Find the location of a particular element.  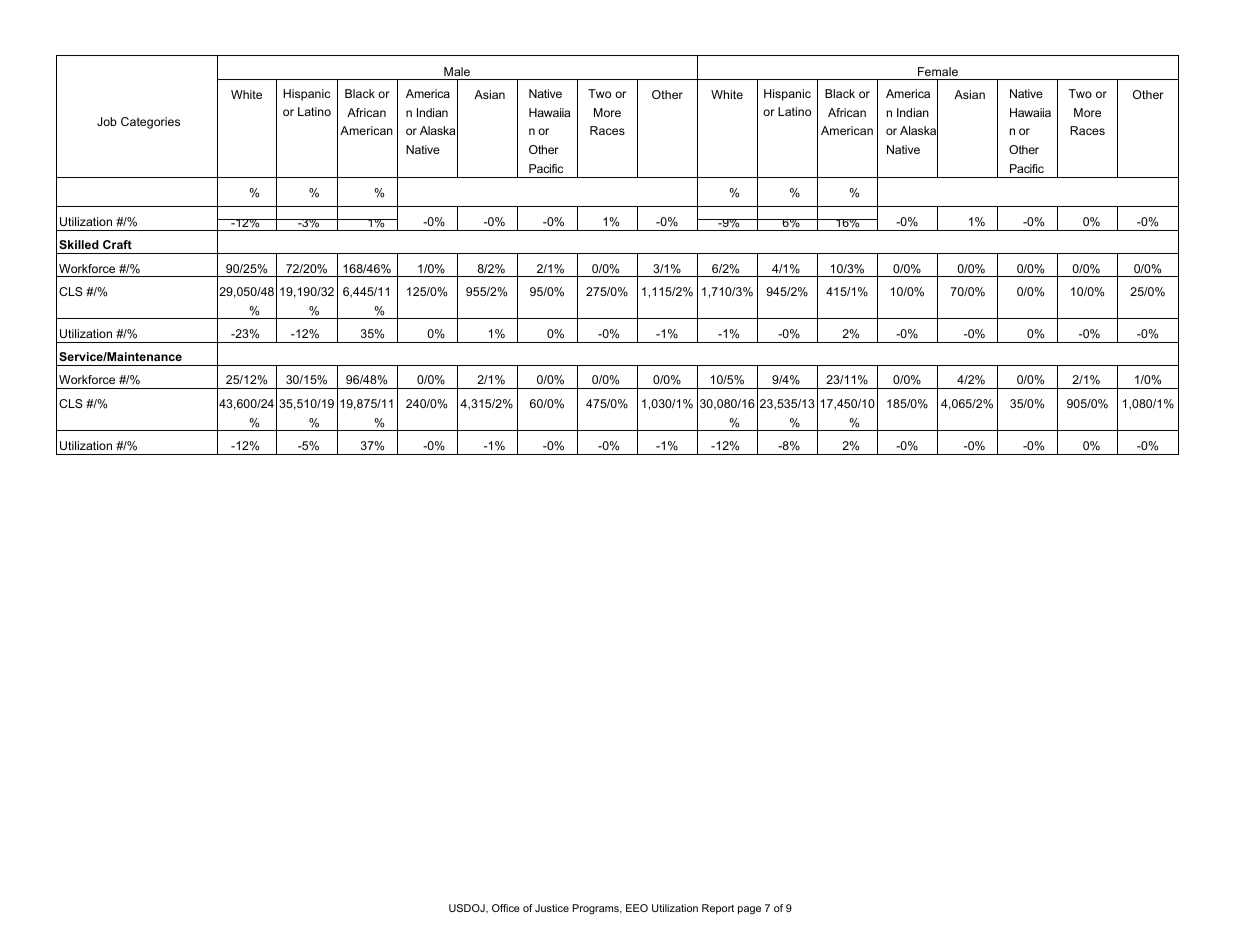

Craft is located at coordinates (117, 244).
